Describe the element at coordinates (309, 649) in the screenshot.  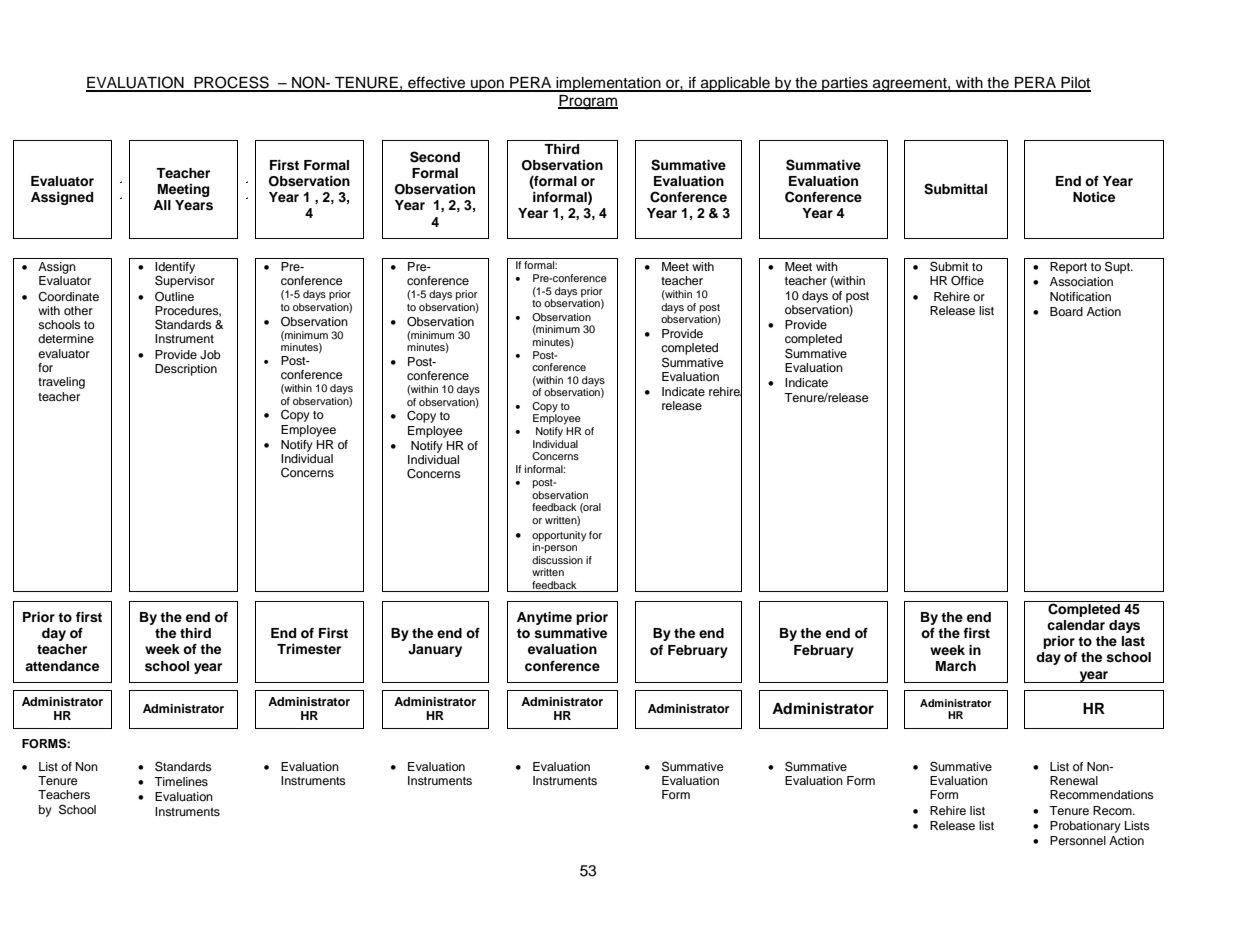
I see `Trimester` at that location.
